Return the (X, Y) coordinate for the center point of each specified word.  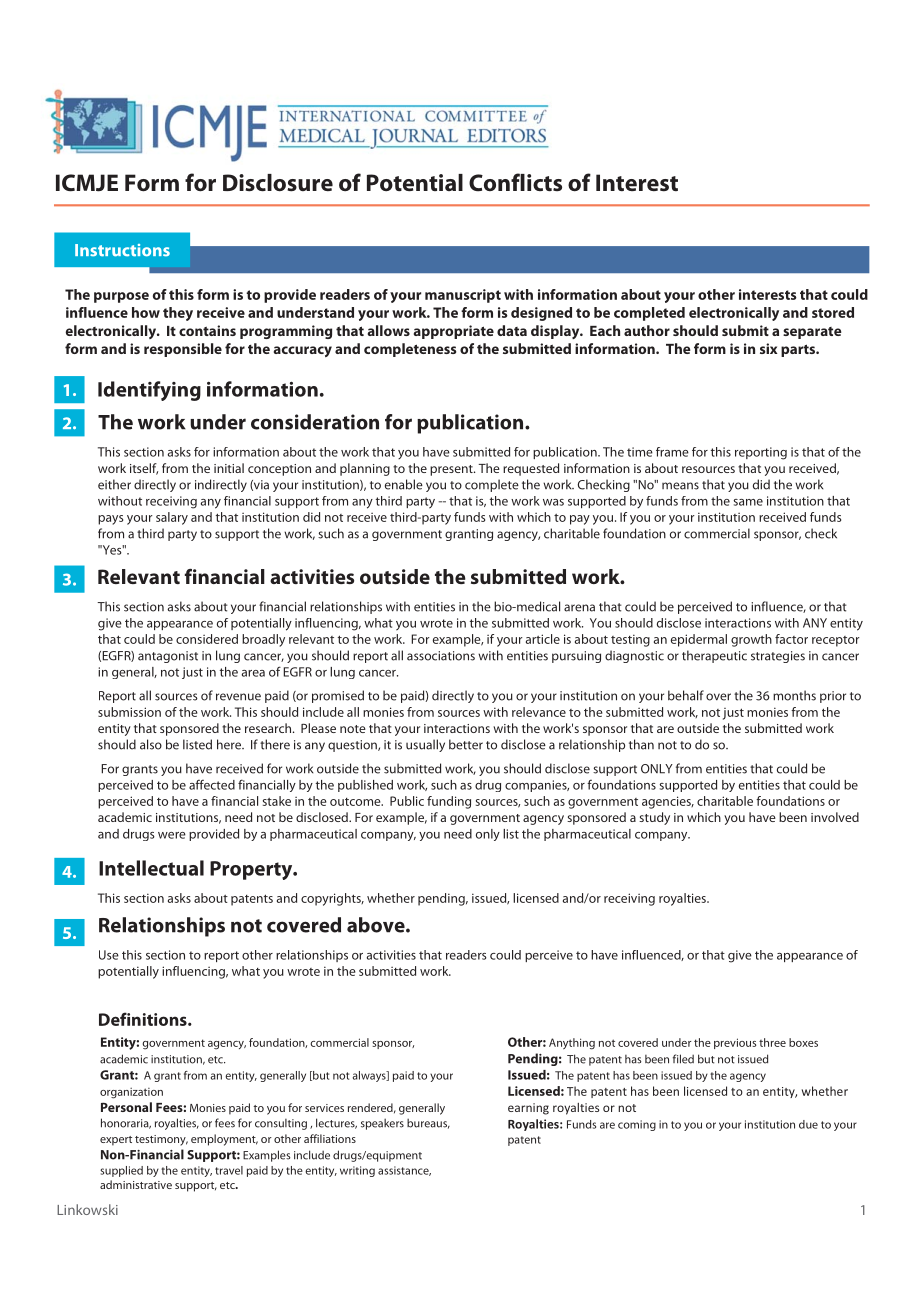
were (172, 835)
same (748, 502)
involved (835, 817)
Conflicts (515, 182)
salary (172, 518)
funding (449, 802)
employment (224, 1140)
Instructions (122, 250)
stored (833, 312)
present (452, 470)
